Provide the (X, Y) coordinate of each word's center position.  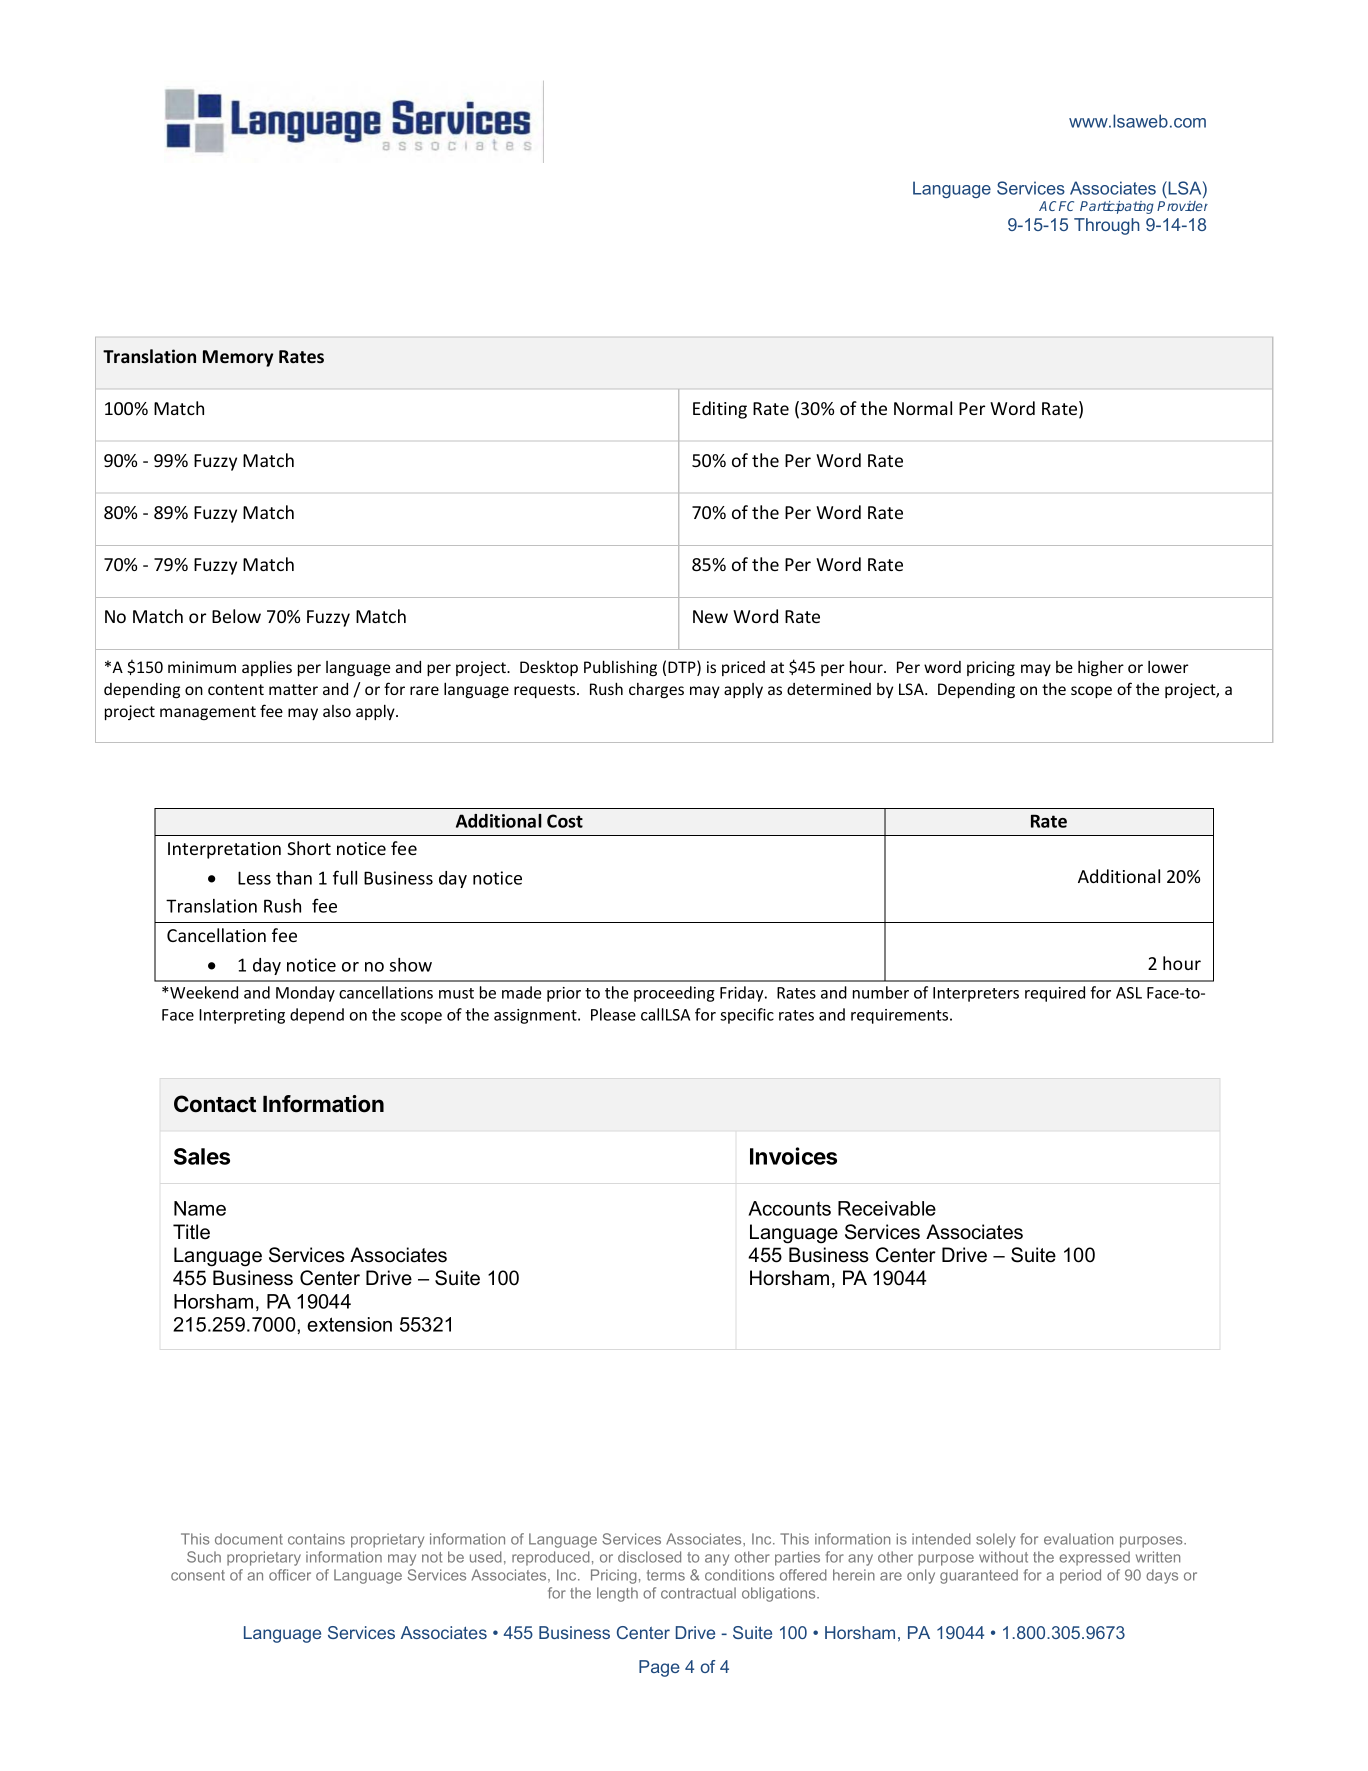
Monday (305, 994)
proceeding (674, 994)
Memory (238, 358)
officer (290, 1575)
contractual (698, 1593)
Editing (720, 410)
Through (1107, 226)
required (1055, 994)
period (1080, 1576)
